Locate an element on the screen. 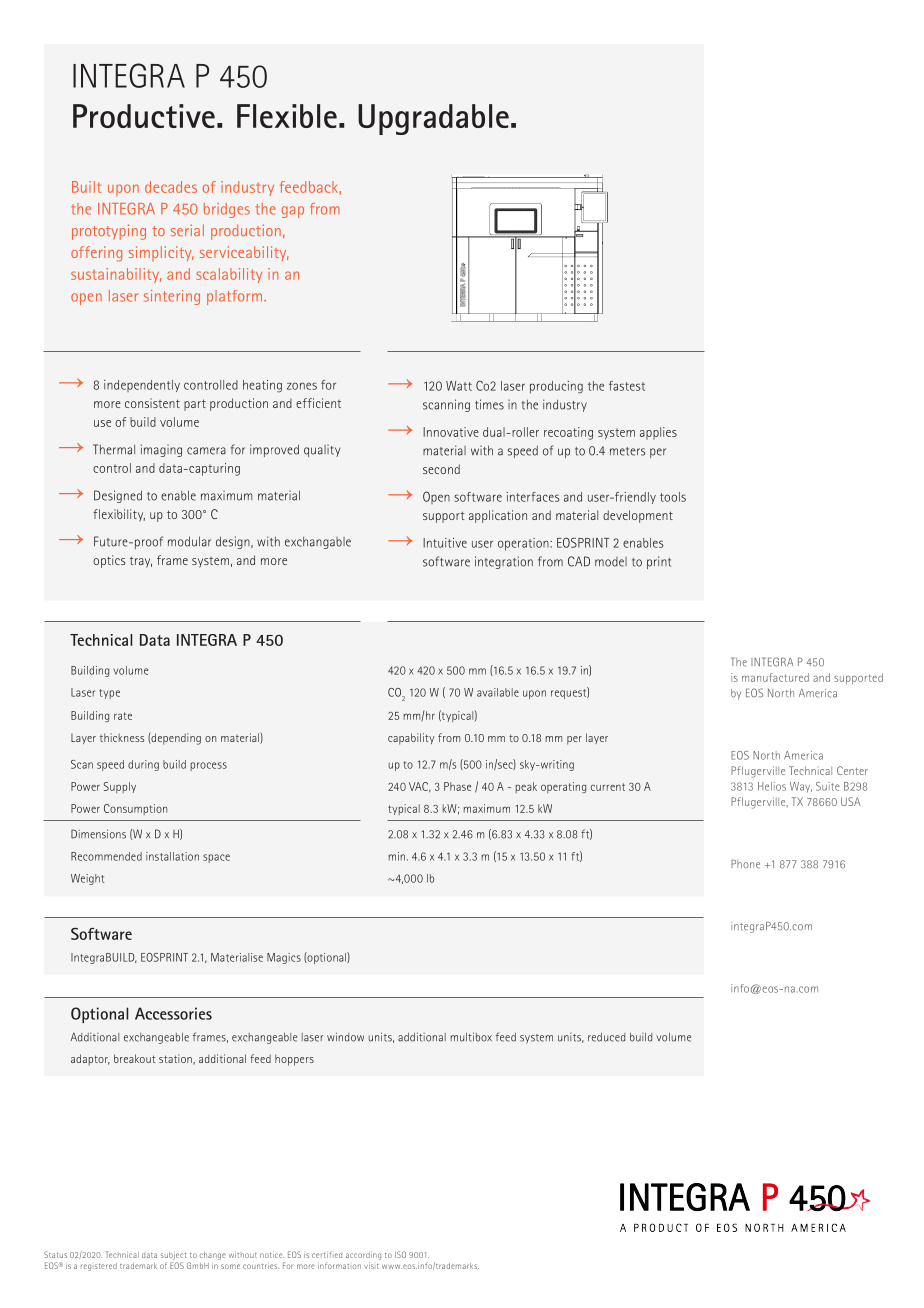  subject is located at coordinates (173, 1256).
